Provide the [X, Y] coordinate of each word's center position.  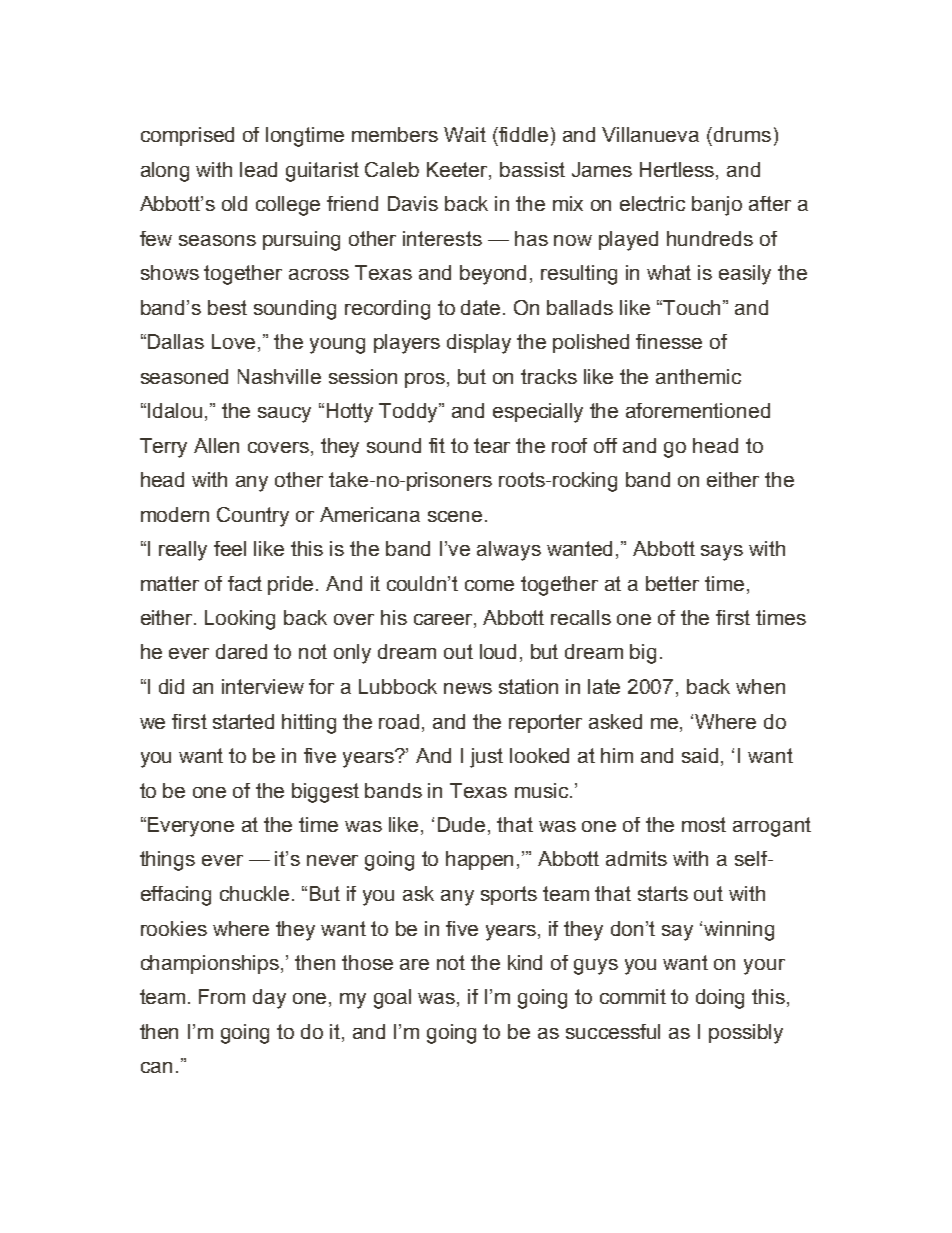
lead [258, 169]
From [222, 996]
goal [392, 999]
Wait [465, 134]
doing [720, 999]
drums [741, 134]
